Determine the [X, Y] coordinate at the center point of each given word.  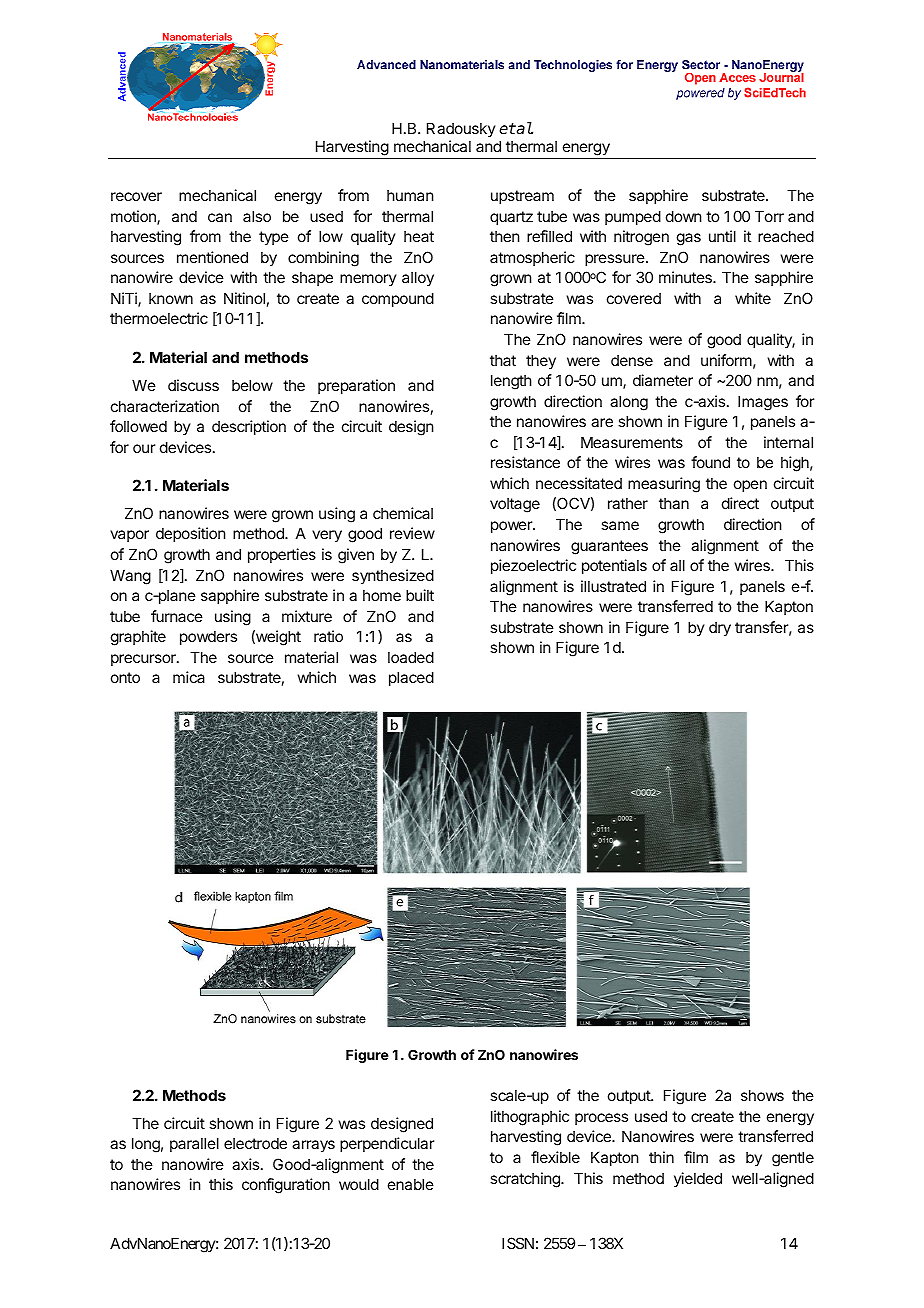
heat [419, 236]
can [220, 217]
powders [208, 637]
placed [411, 678]
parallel [194, 1144]
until [722, 236]
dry [720, 628]
